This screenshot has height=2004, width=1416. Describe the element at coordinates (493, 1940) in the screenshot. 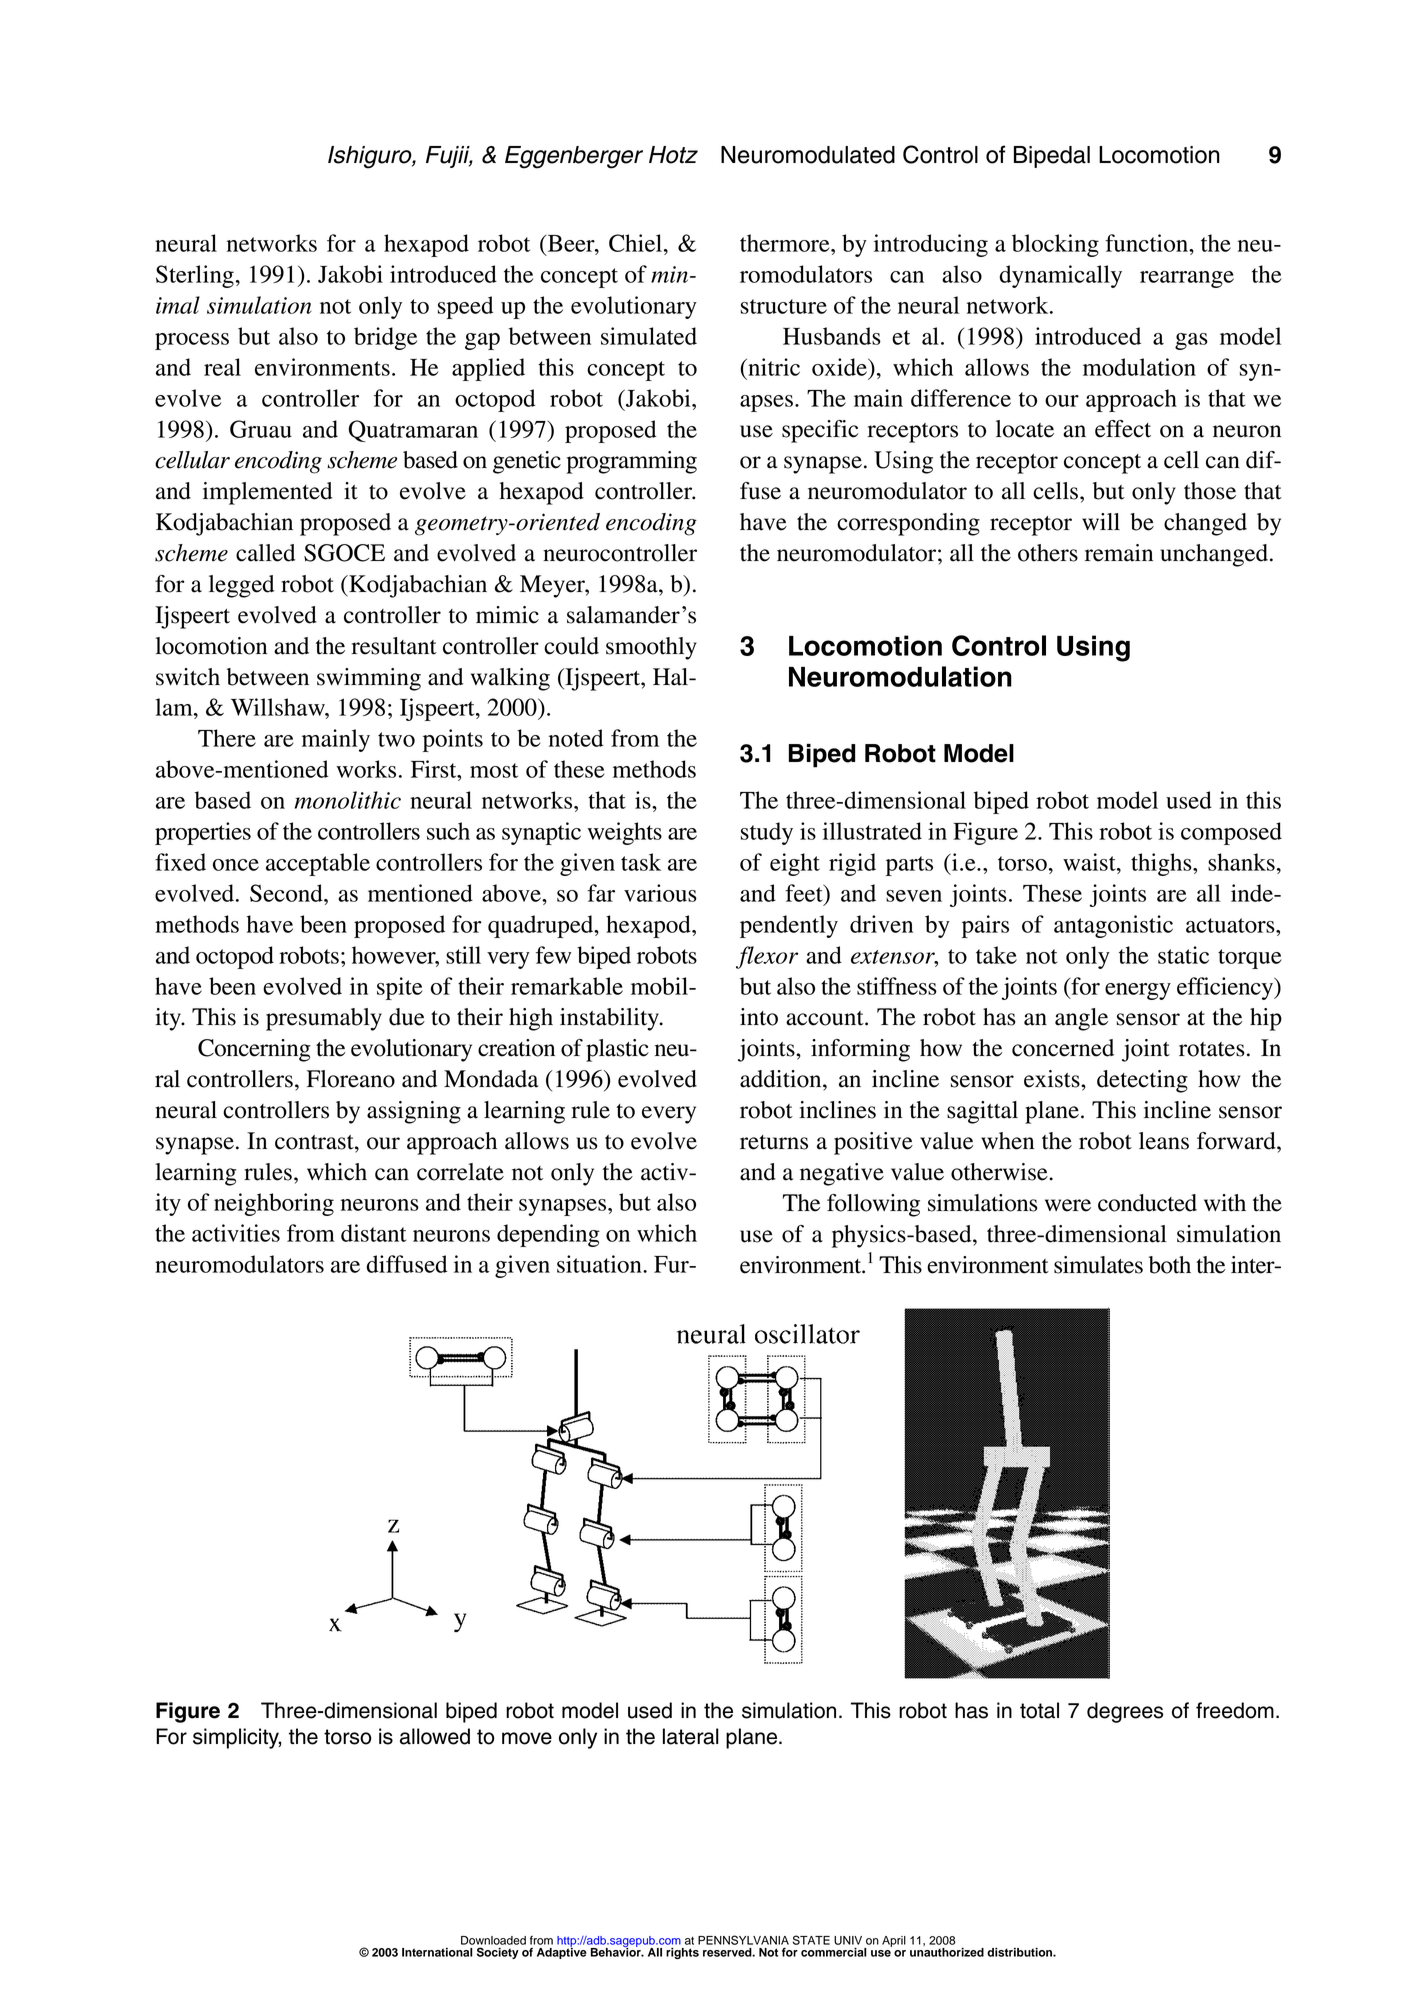

I see `Downloaded` at that location.
